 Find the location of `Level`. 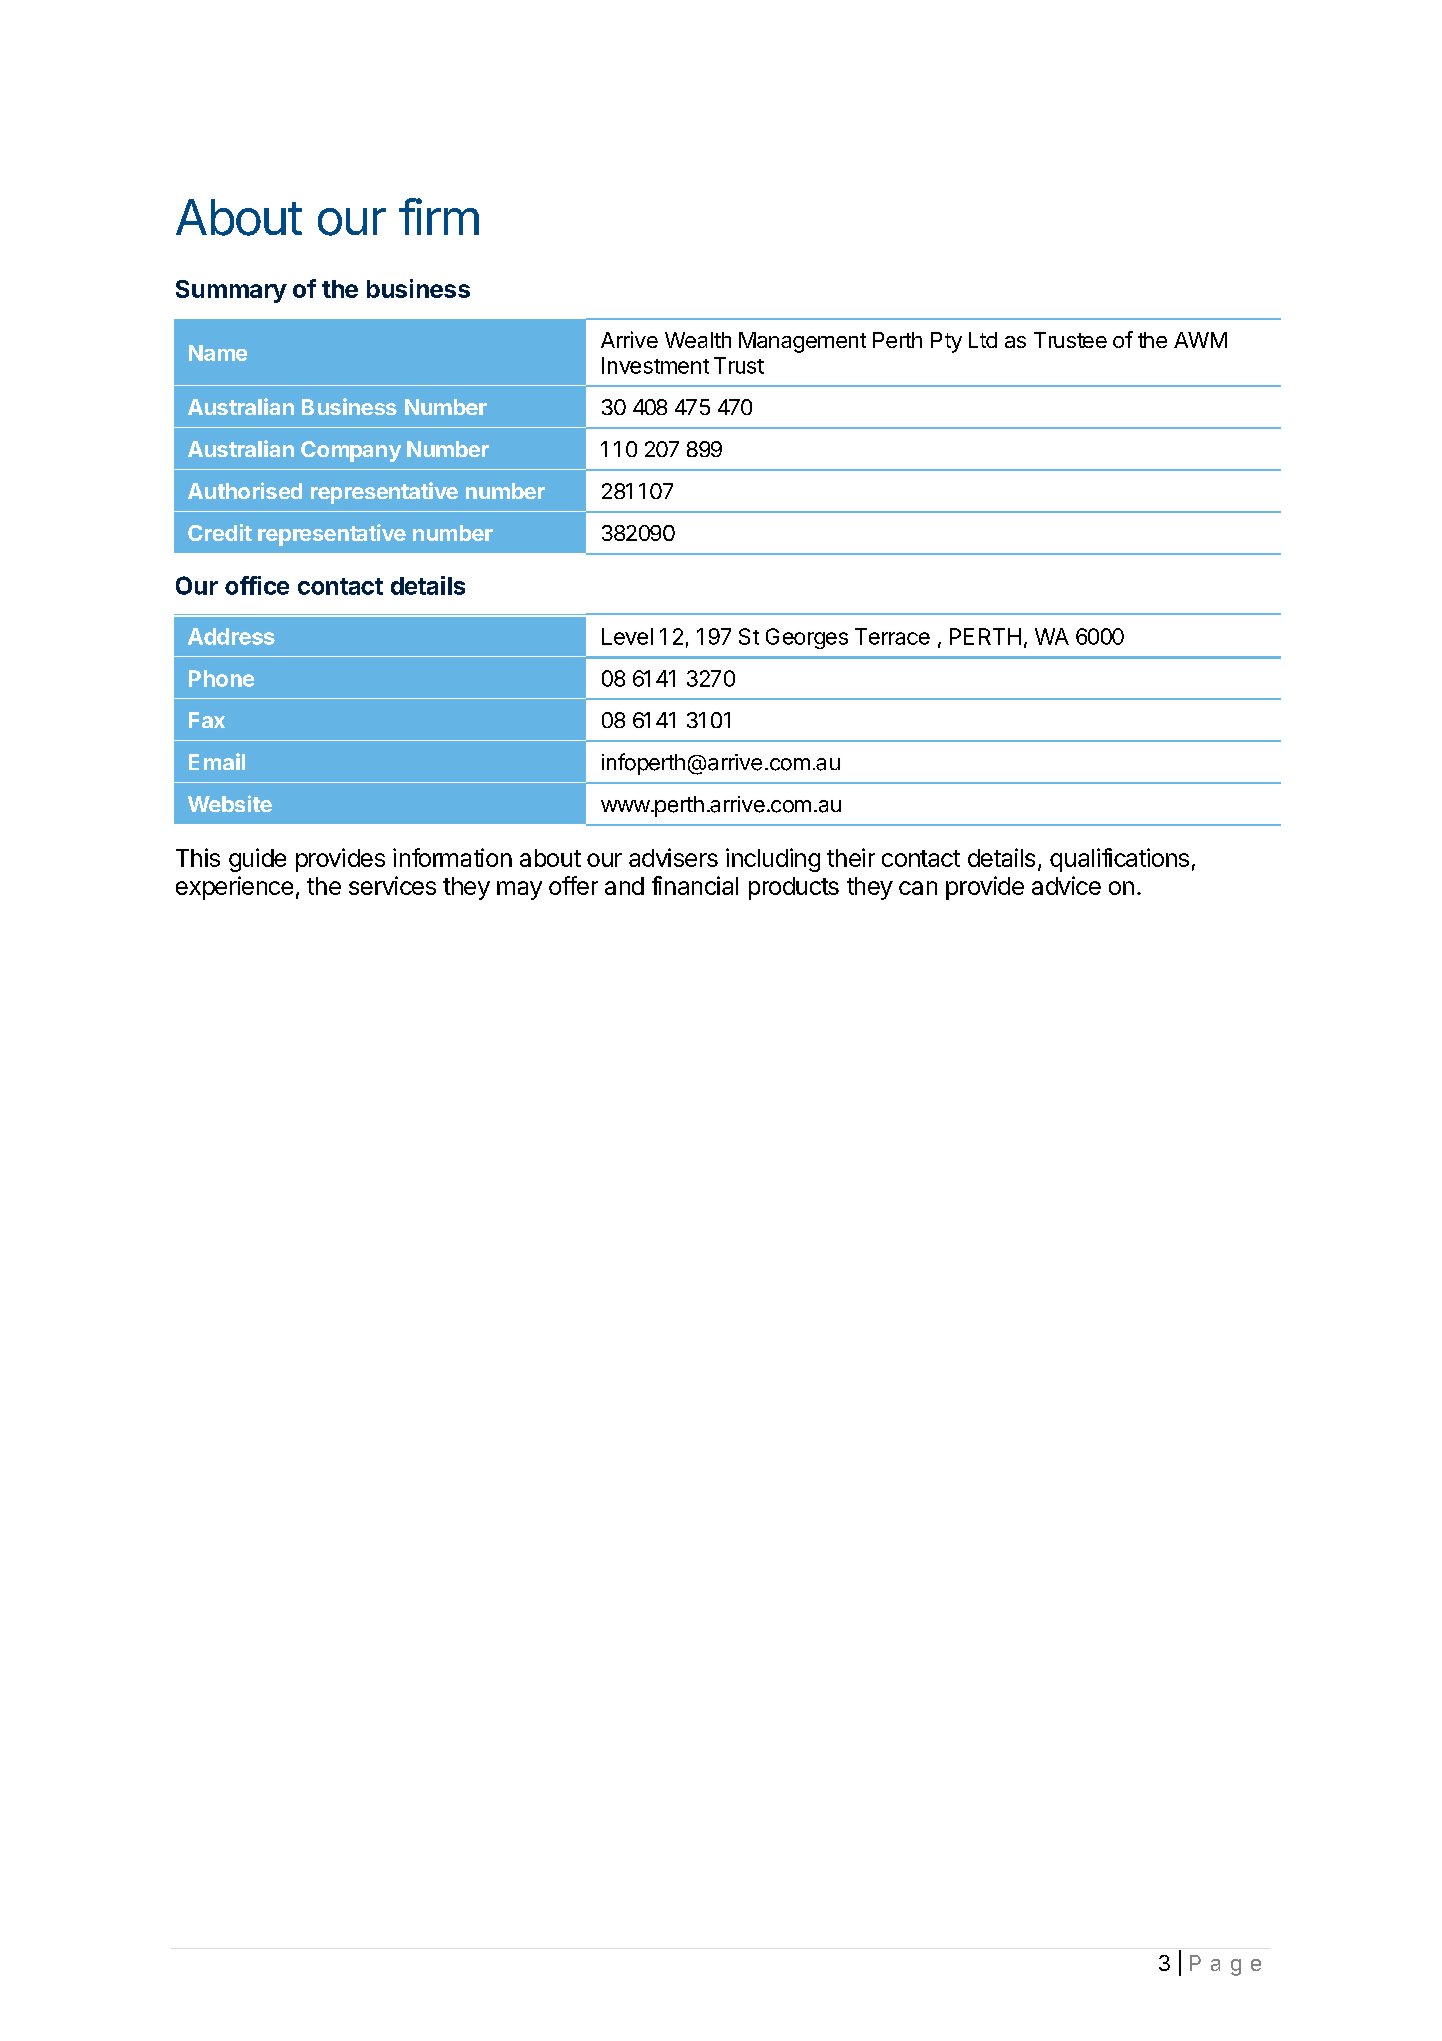

Level is located at coordinates (627, 636).
